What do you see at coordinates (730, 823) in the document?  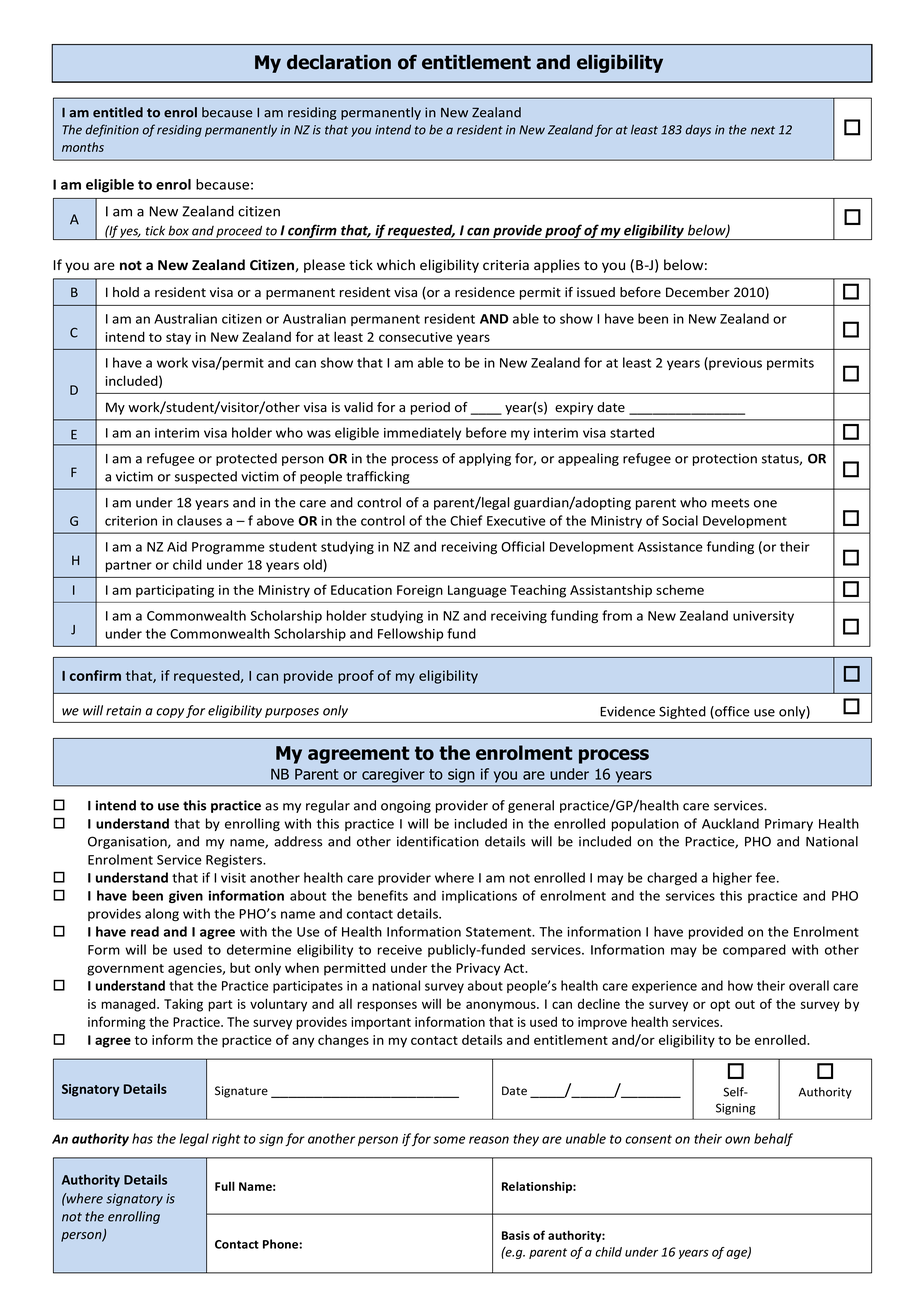 I see `Auckland` at bounding box center [730, 823].
